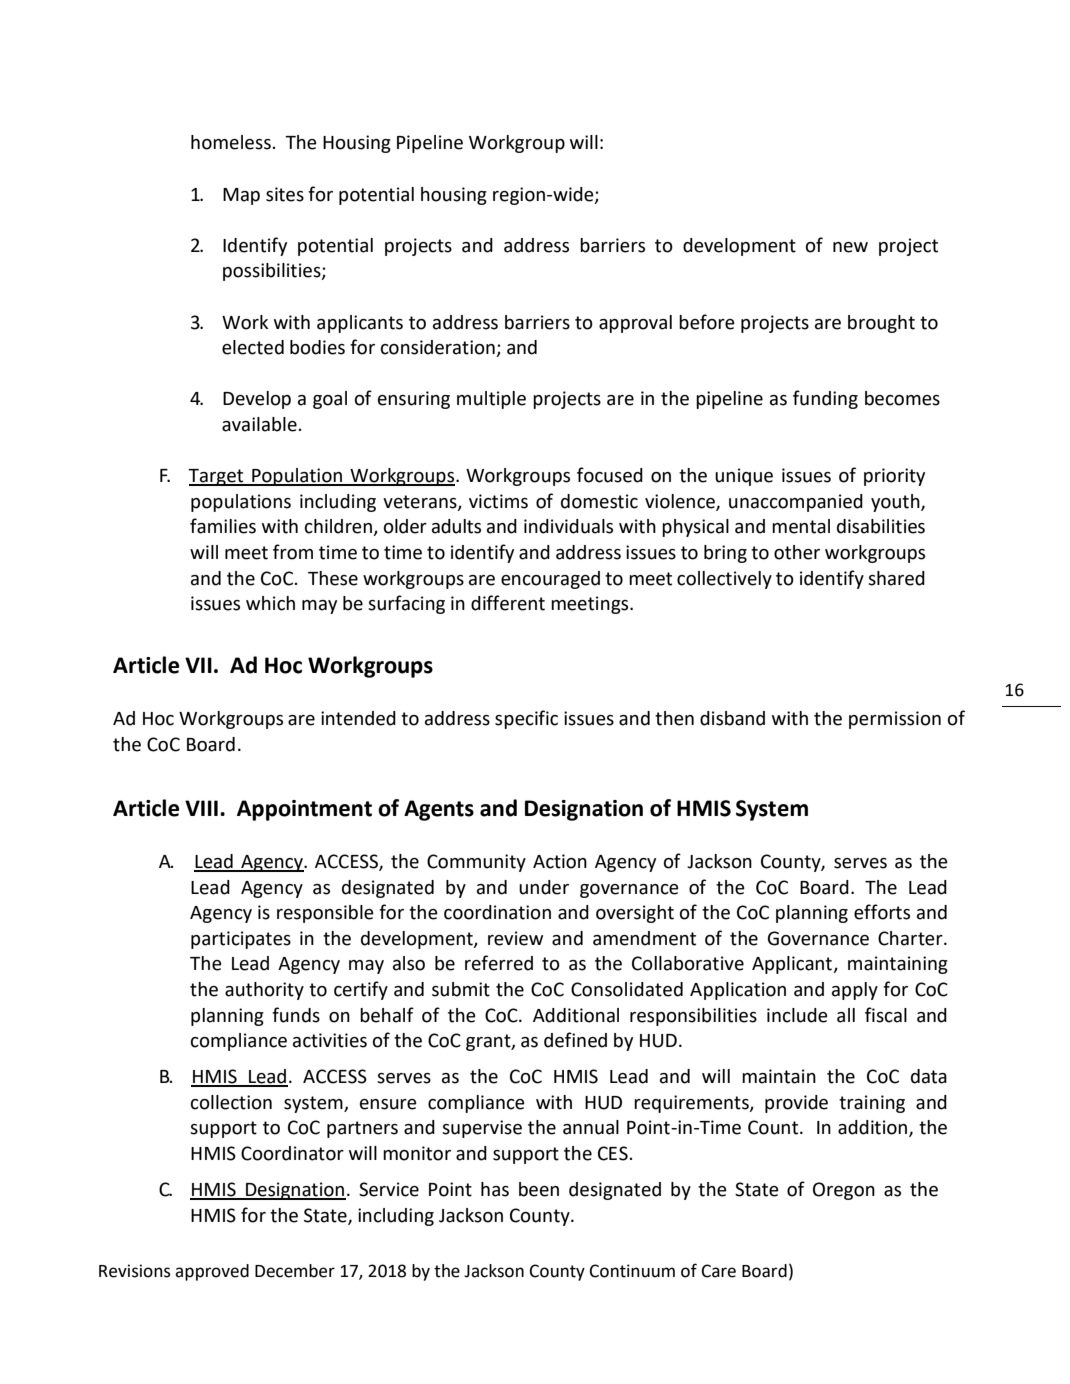 This screenshot has height=1384, width=1070. Describe the element at coordinates (264, 991) in the screenshot. I see `authority` at that location.
